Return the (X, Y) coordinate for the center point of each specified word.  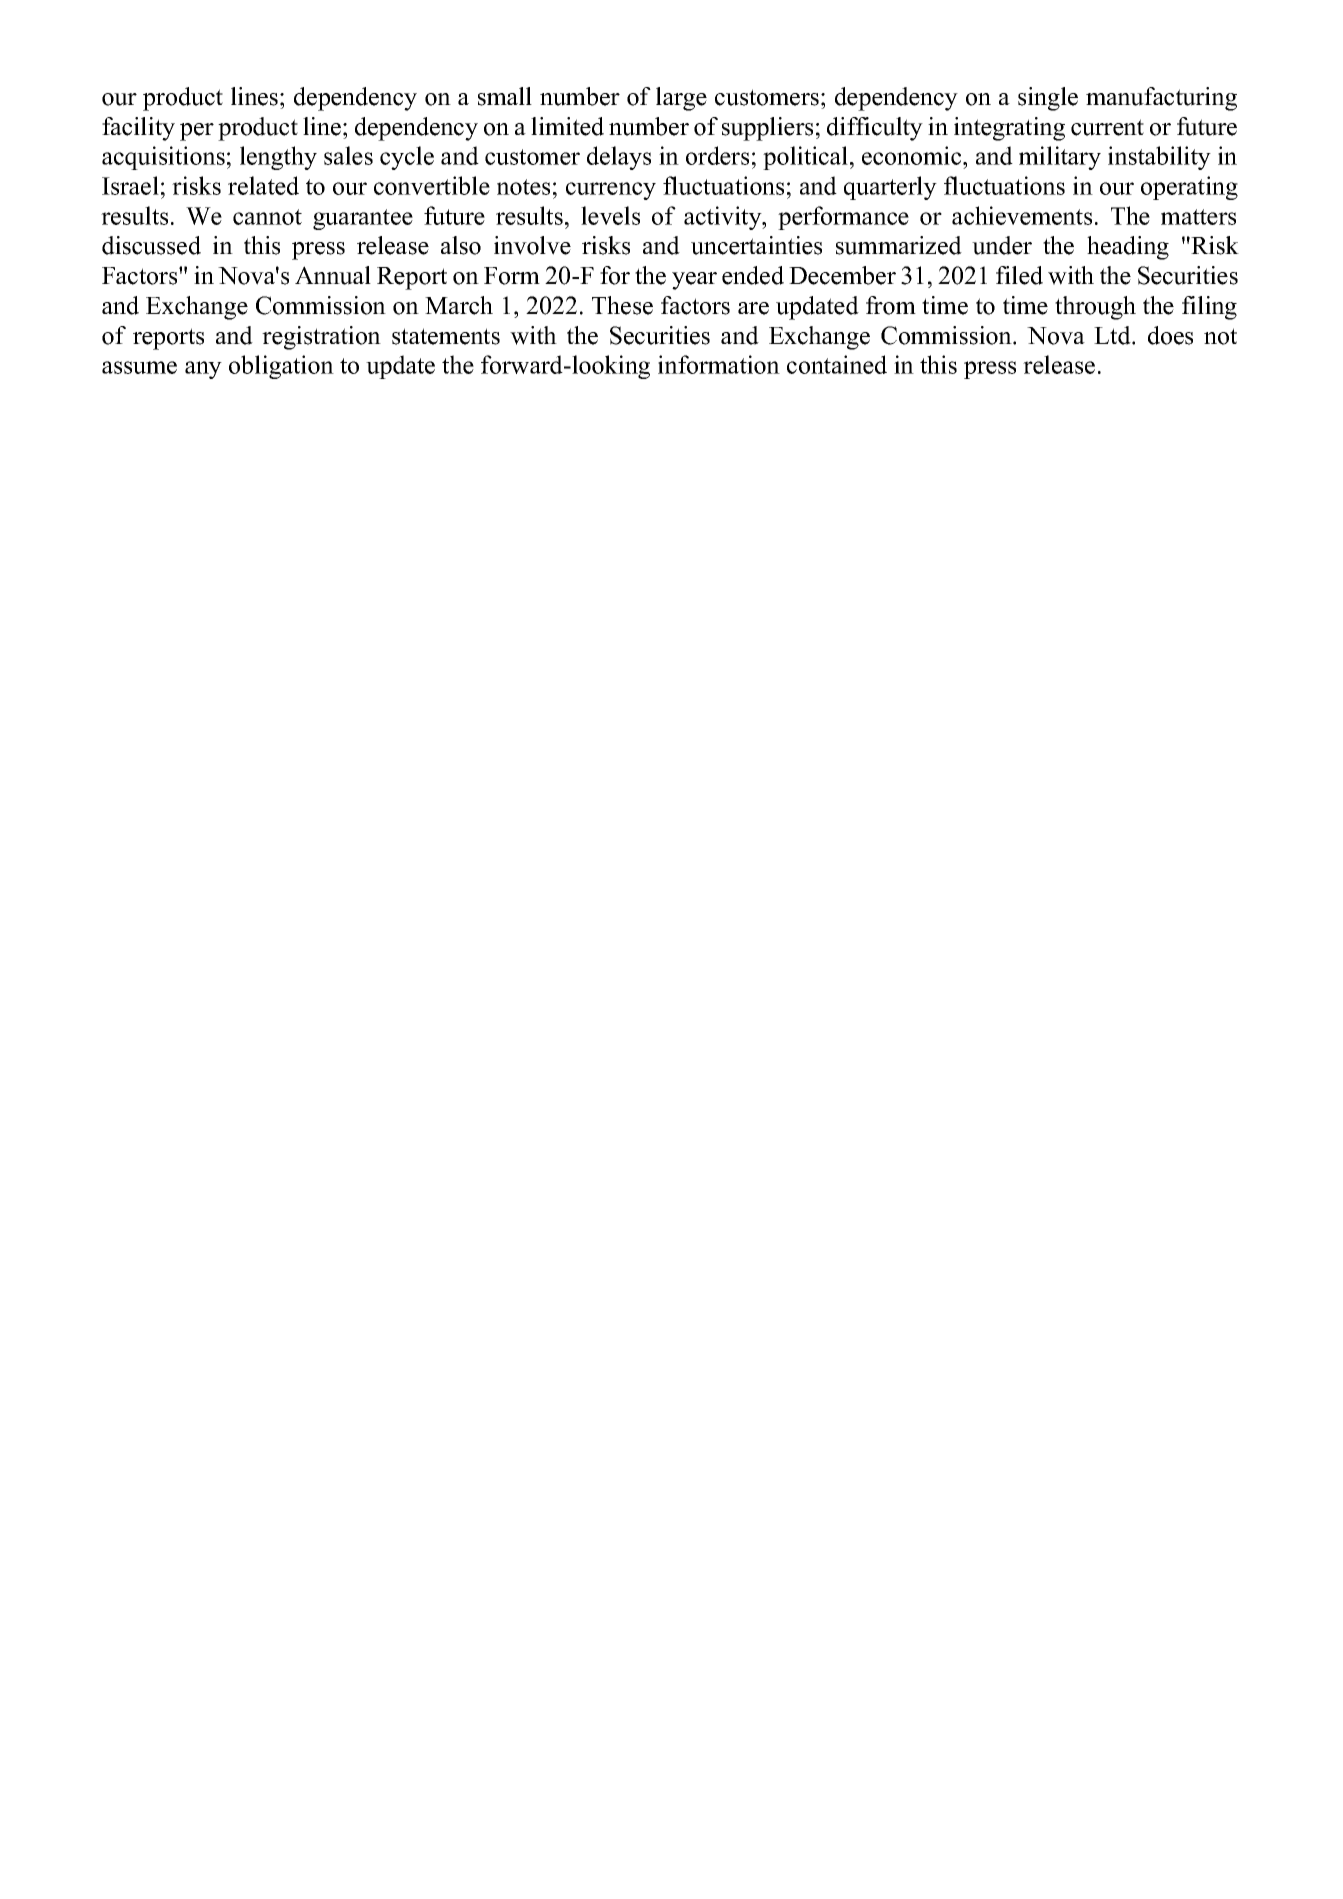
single (1048, 99)
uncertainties (756, 245)
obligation (281, 367)
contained (837, 364)
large (681, 99)
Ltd (1113, 335)
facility (138, 129)
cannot (267, 217)
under (1002, 245)
